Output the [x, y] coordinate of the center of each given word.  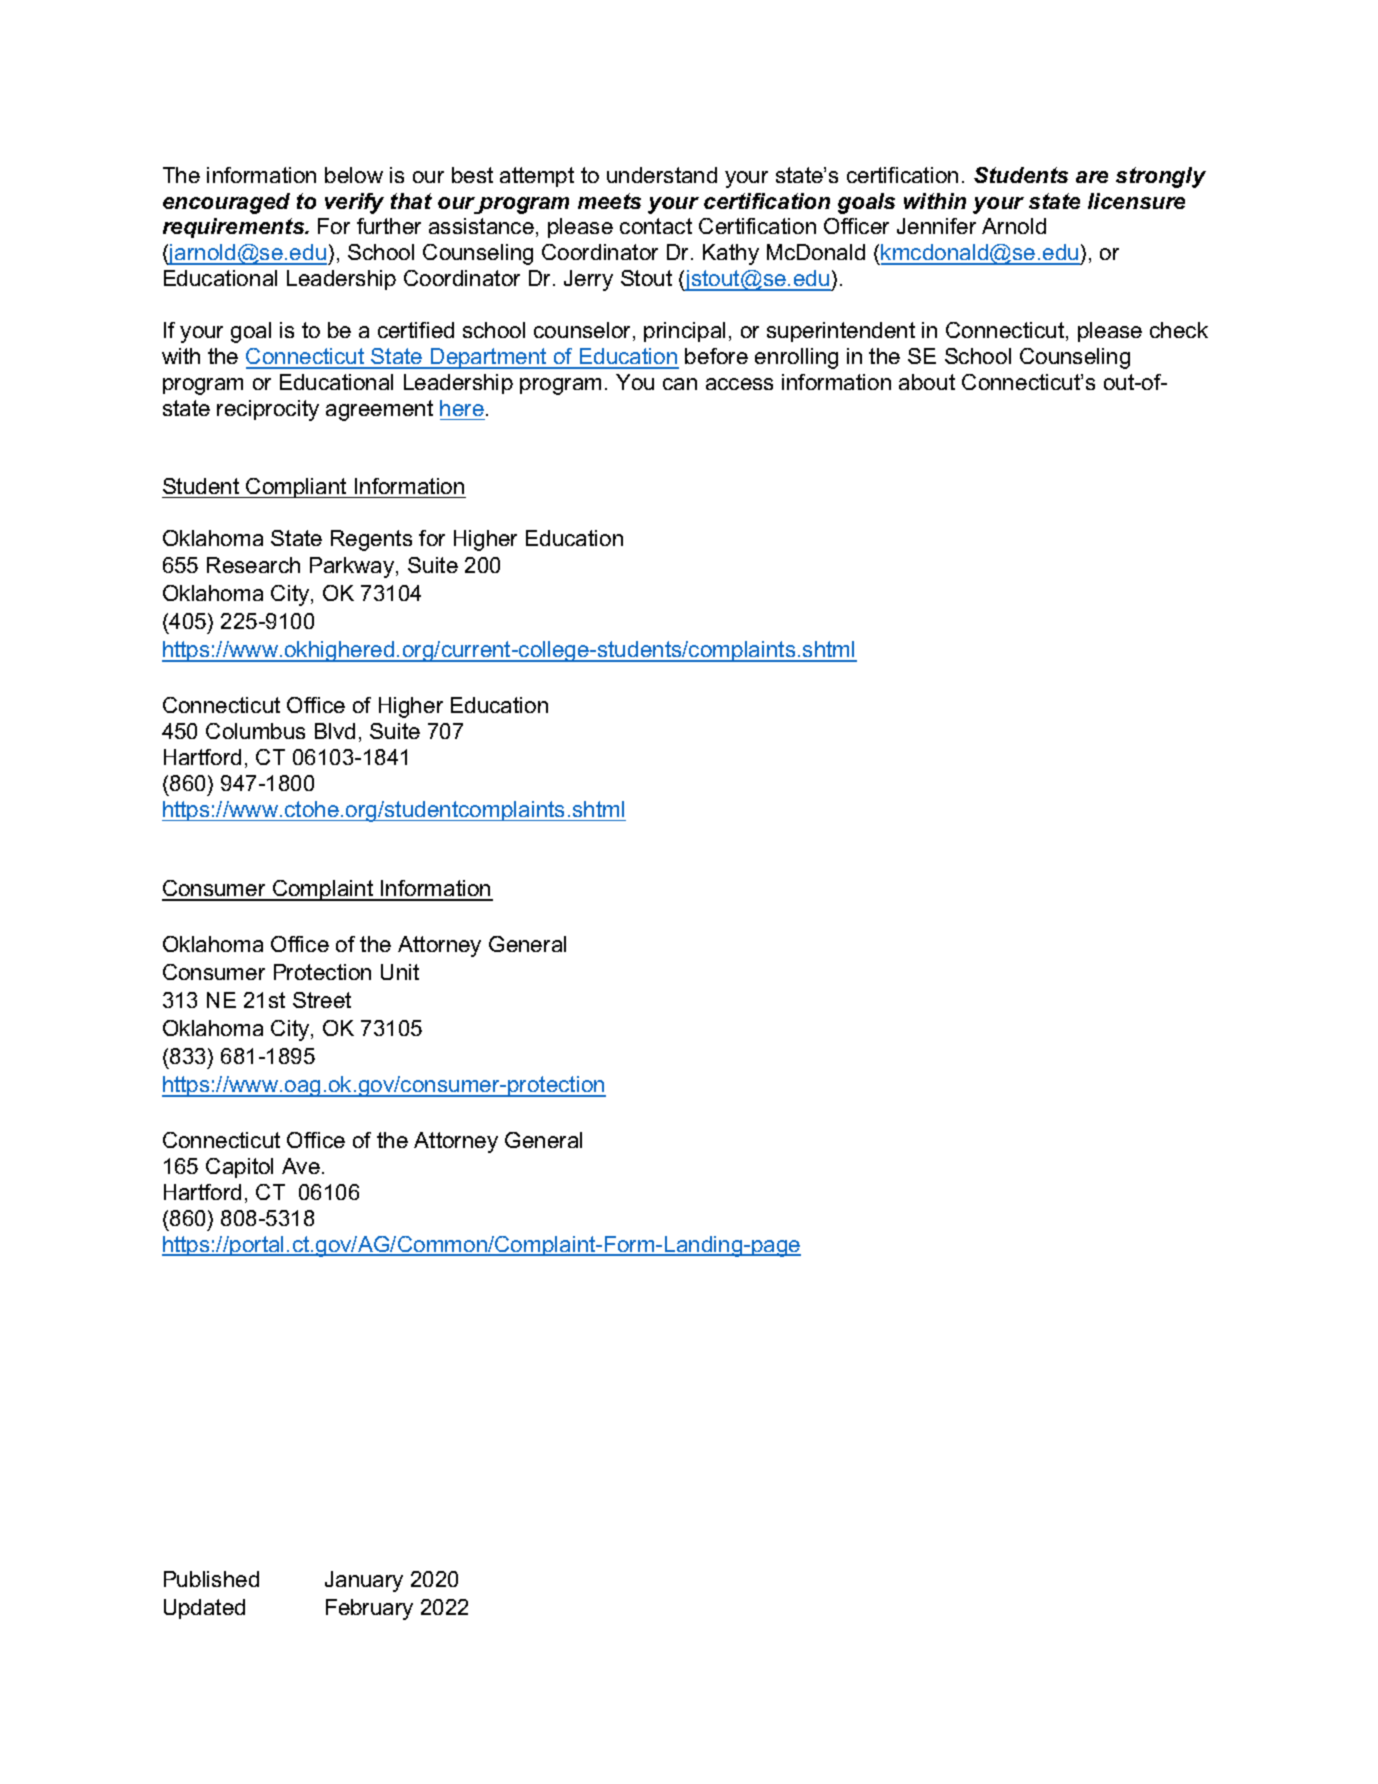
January [364, 1581]
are [1092, 177]
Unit [400, 972]
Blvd [335, 731]
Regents [371, 540]
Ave [301, 1166]
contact [656, 226]
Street [322, 1000]
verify [354, 203]
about [927, 382]
